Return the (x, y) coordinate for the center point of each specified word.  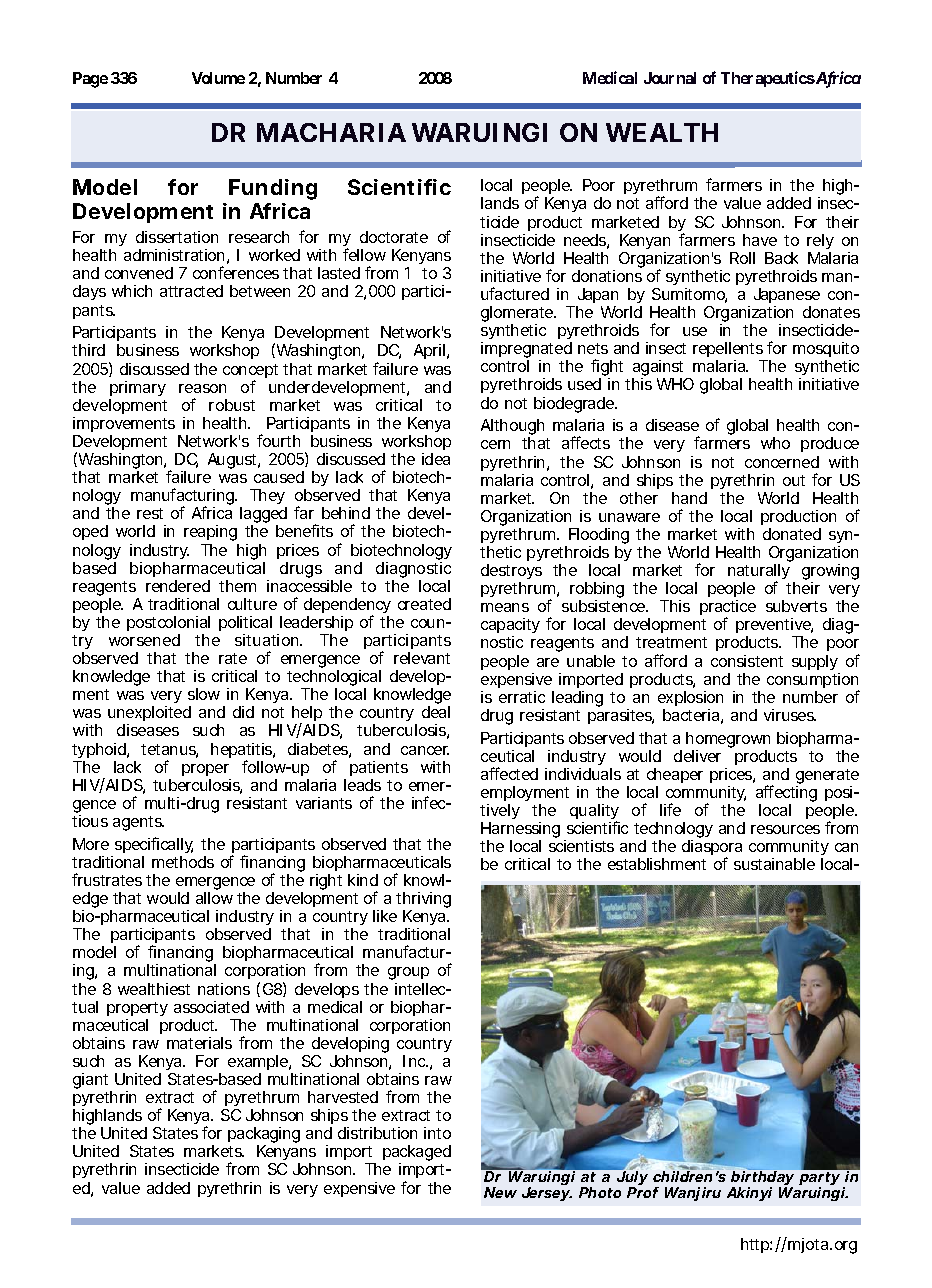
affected (509, 773)
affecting (786, 795)
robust (232, 405)
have (760, 240)
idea (436, 459)
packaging (264, 1136)
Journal (670, 78)
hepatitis (242, 752)
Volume (218, 78)
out (794, 480)
